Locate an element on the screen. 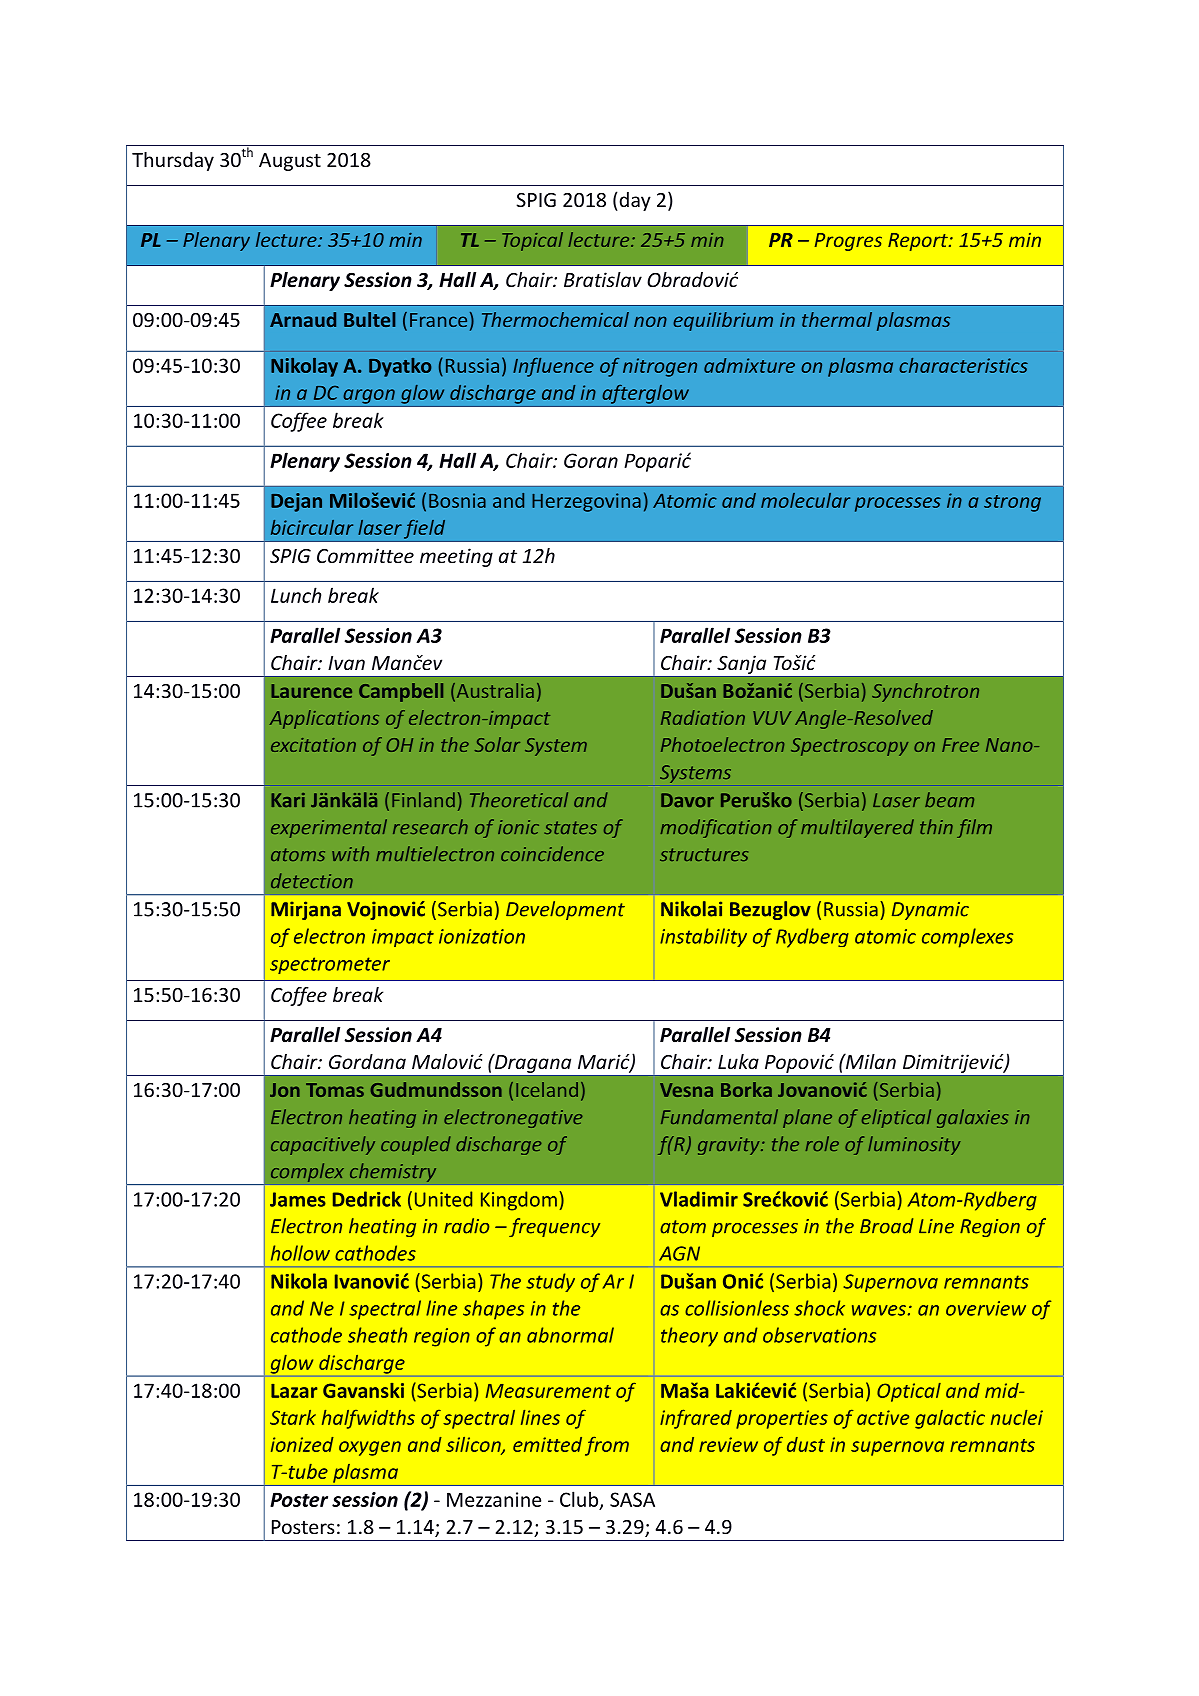  Lunch is located at coordinates (296, 595).
